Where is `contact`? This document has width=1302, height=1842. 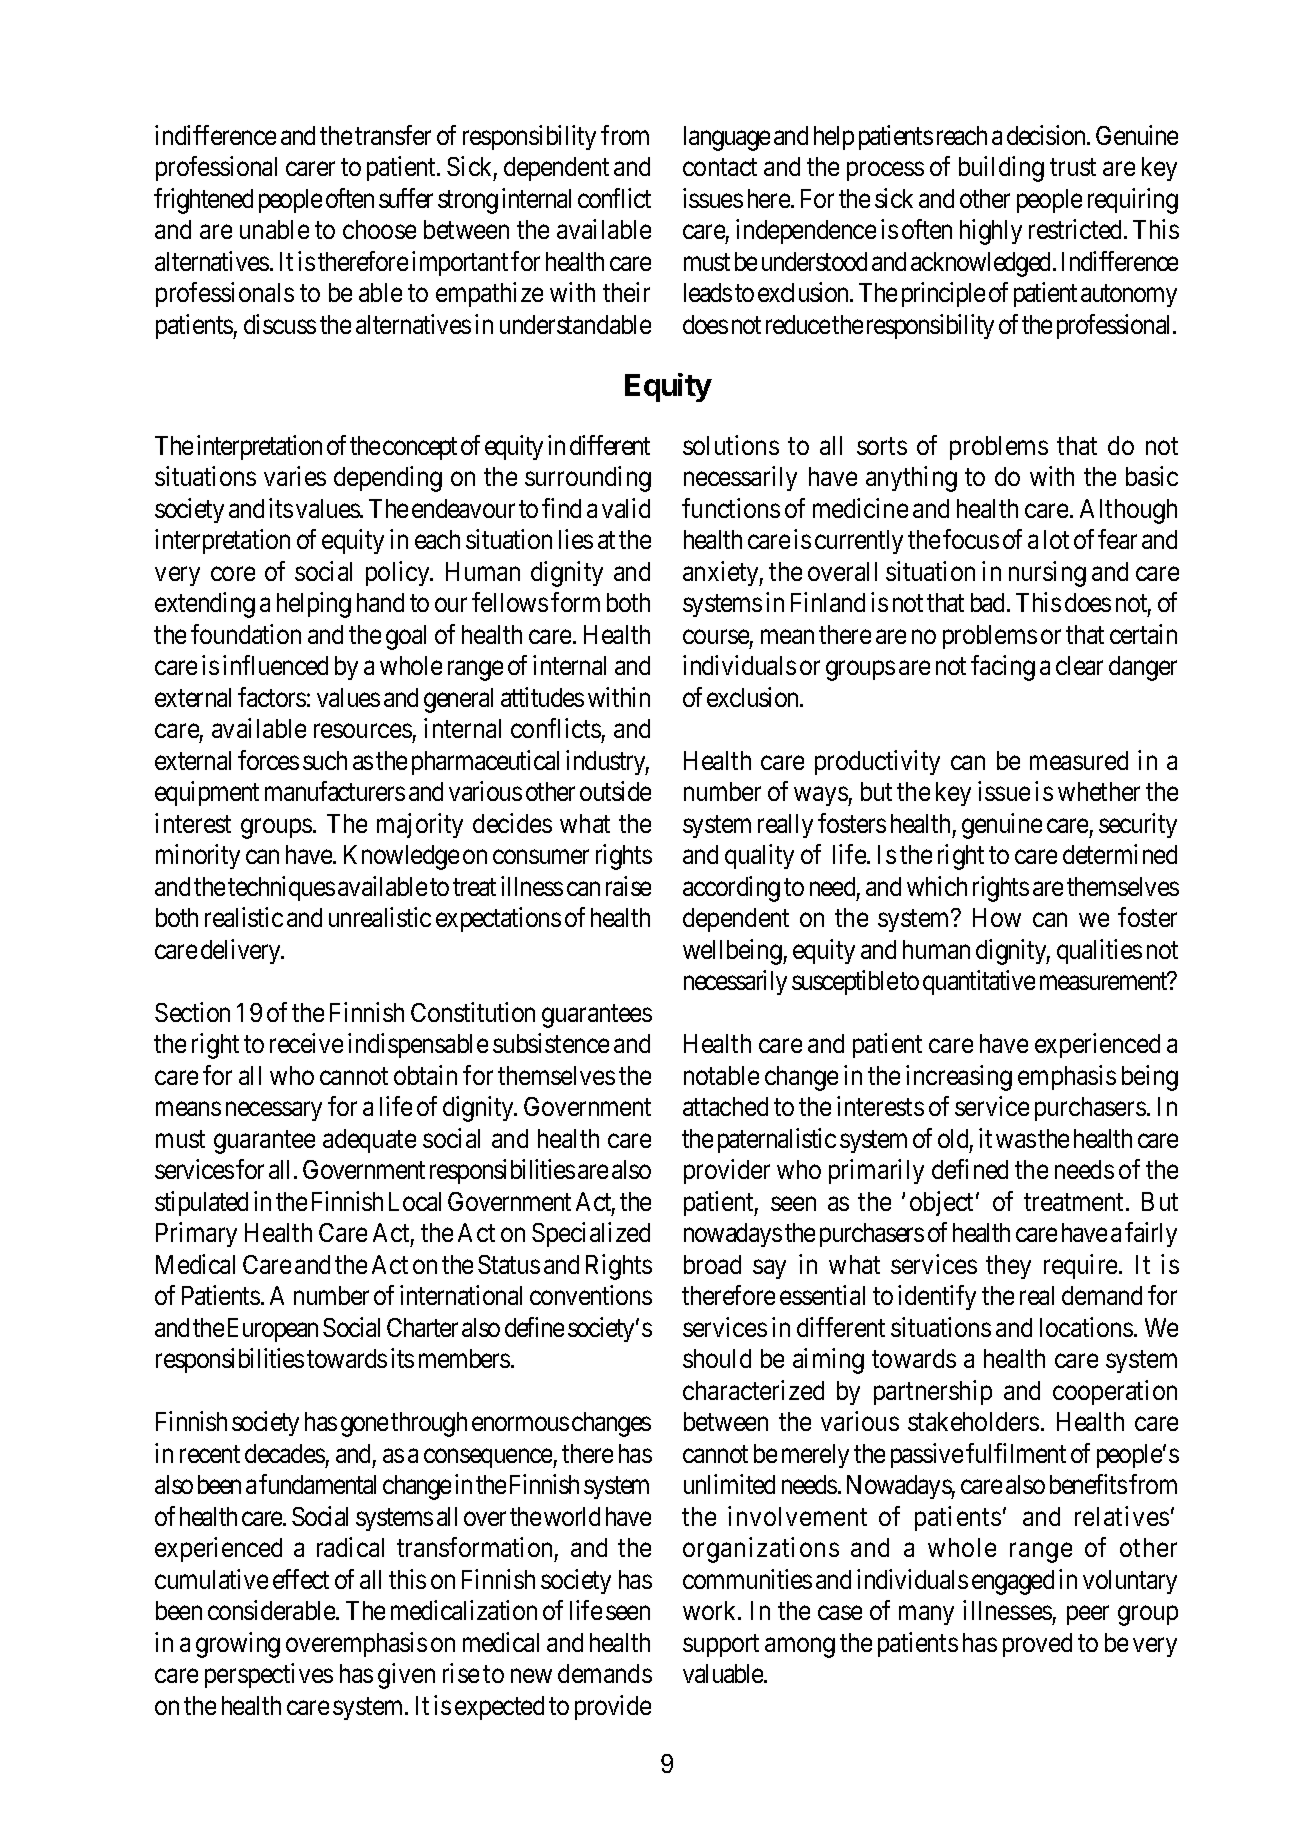 contact is located at coordinates (720, 167).
